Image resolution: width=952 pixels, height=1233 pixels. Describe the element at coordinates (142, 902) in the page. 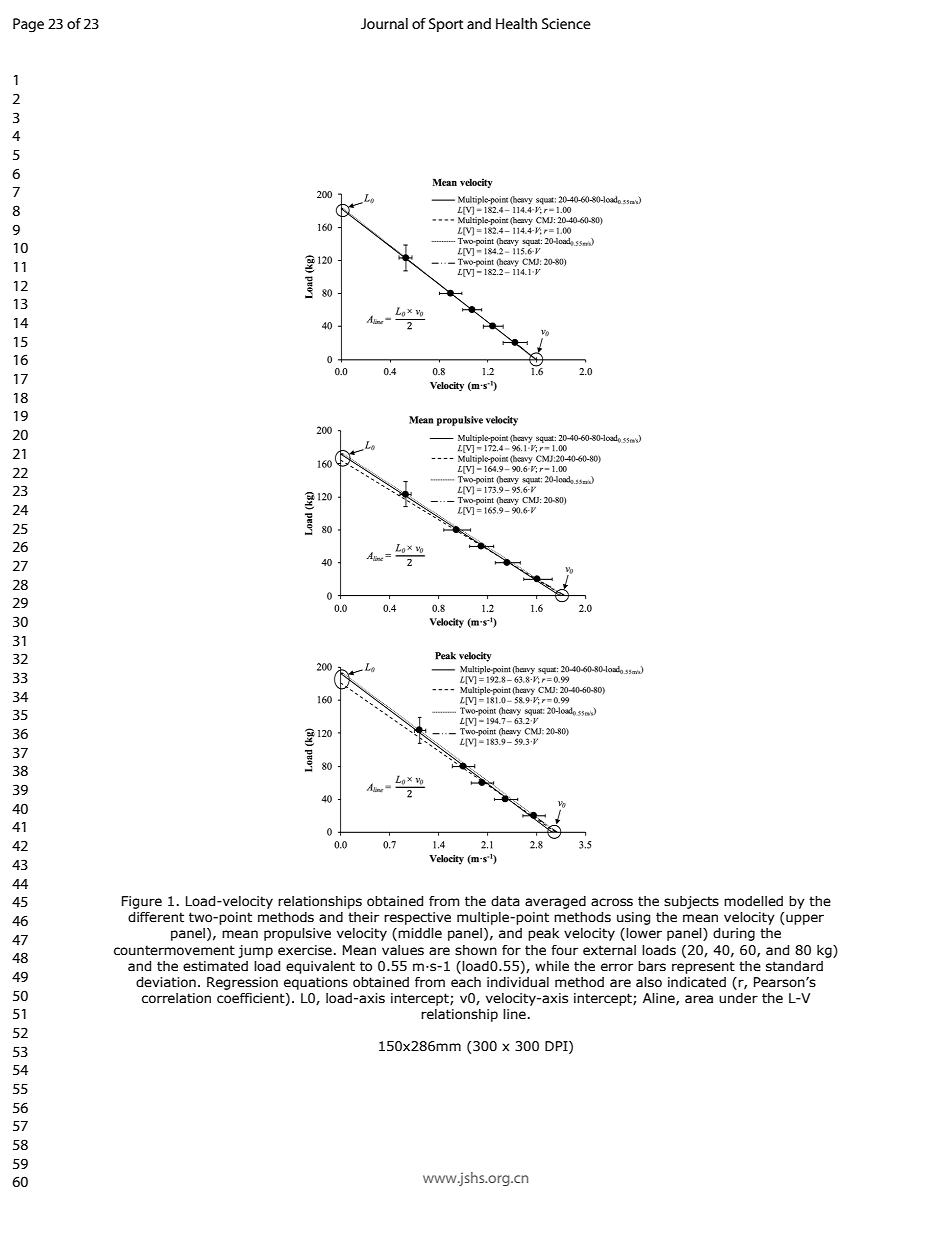

I see `Figure` at that location.
